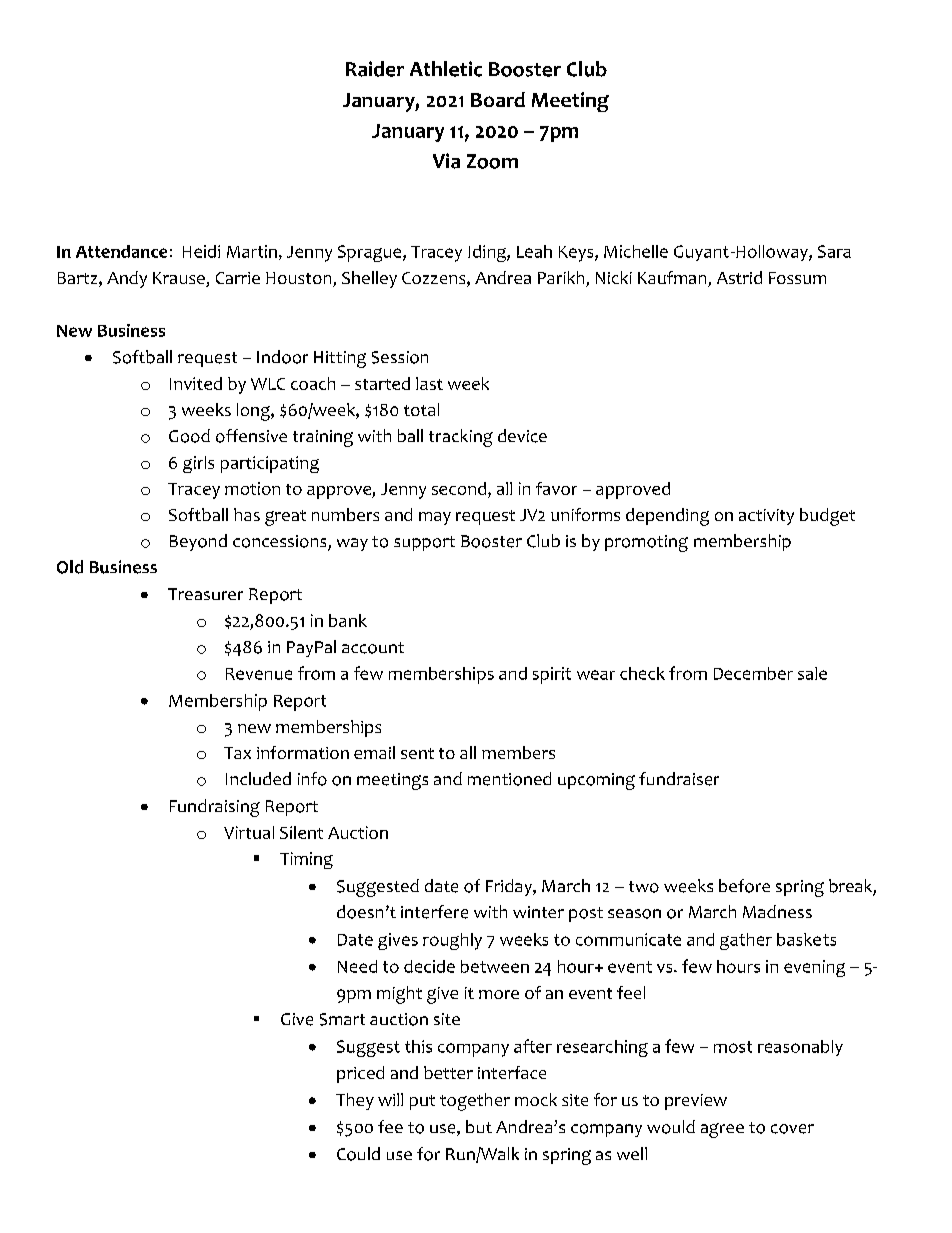 The image size is (952, 1233). I want to click on but, so click(479, 1126).
